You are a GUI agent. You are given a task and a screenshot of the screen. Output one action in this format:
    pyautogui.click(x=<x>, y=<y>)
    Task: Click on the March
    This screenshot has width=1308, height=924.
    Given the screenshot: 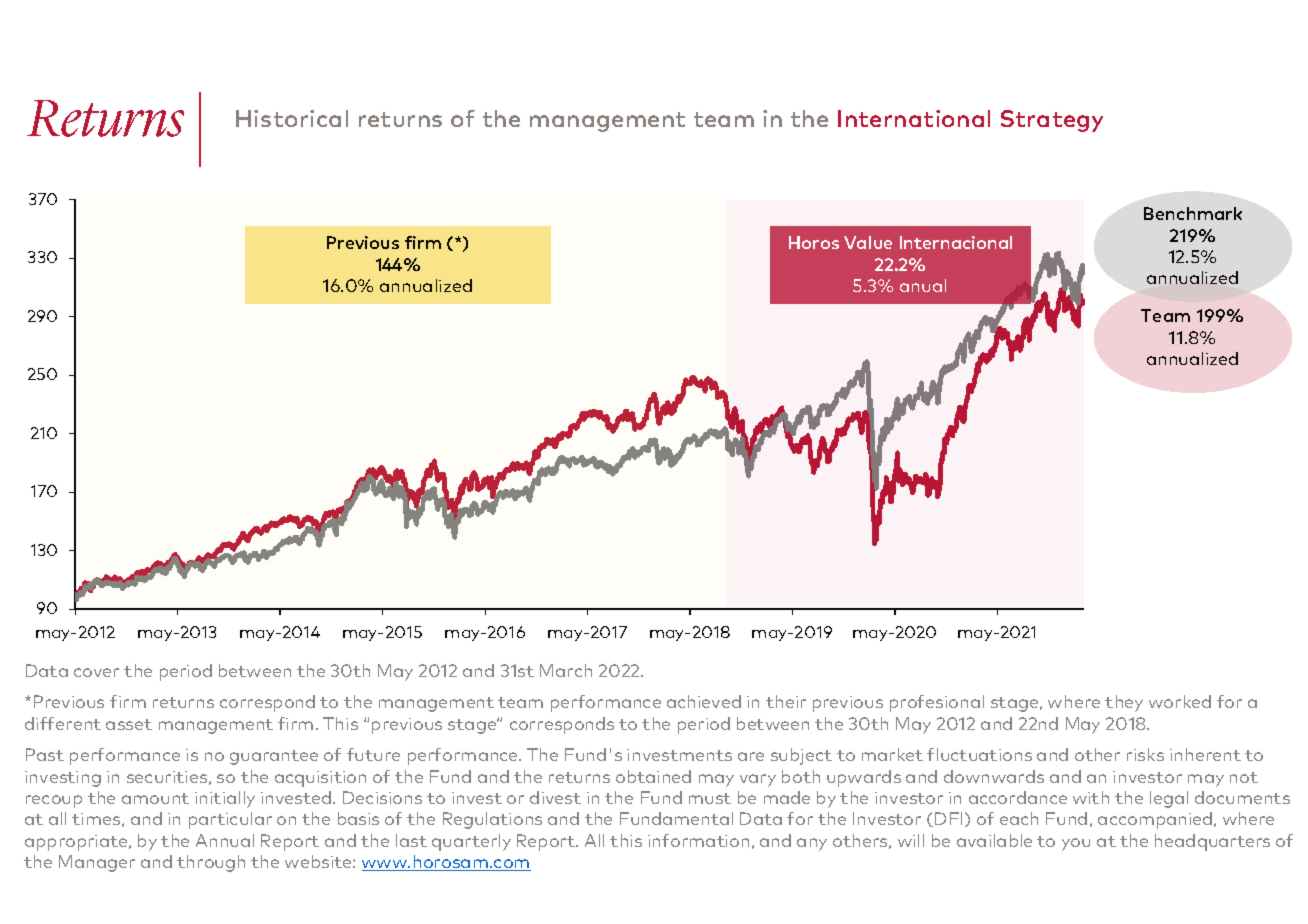 What is the action you would take?
    pyautogui.click(x=566, y=670)
